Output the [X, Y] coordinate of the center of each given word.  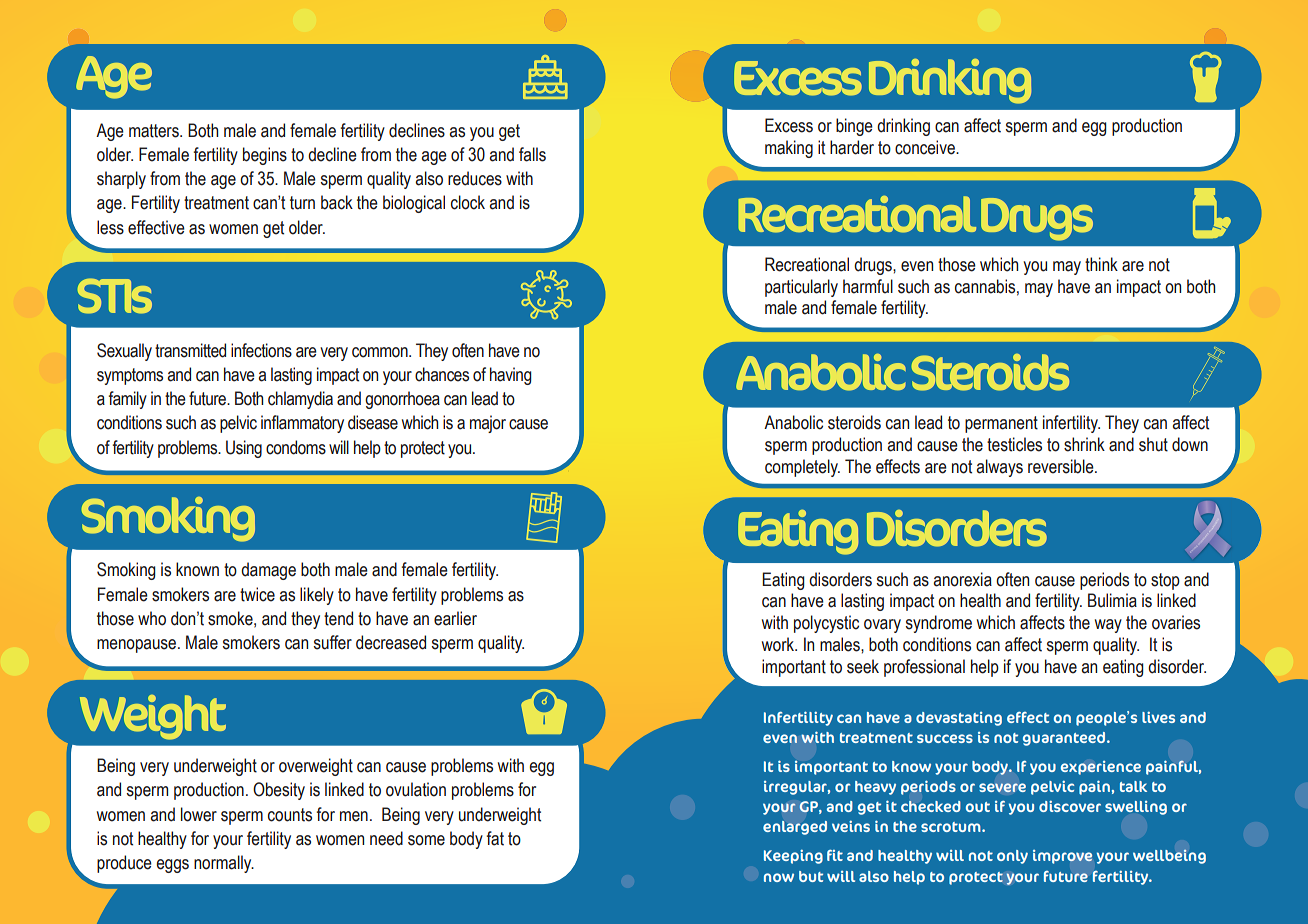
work [779, 644]
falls [532, 154]
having [511, 376]
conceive [926, 147]
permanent [1001, 424]
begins [265, 156]
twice [257, 594]
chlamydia [300, 400]
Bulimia [1112, 600]
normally [224, 864]
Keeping [793, 856]
